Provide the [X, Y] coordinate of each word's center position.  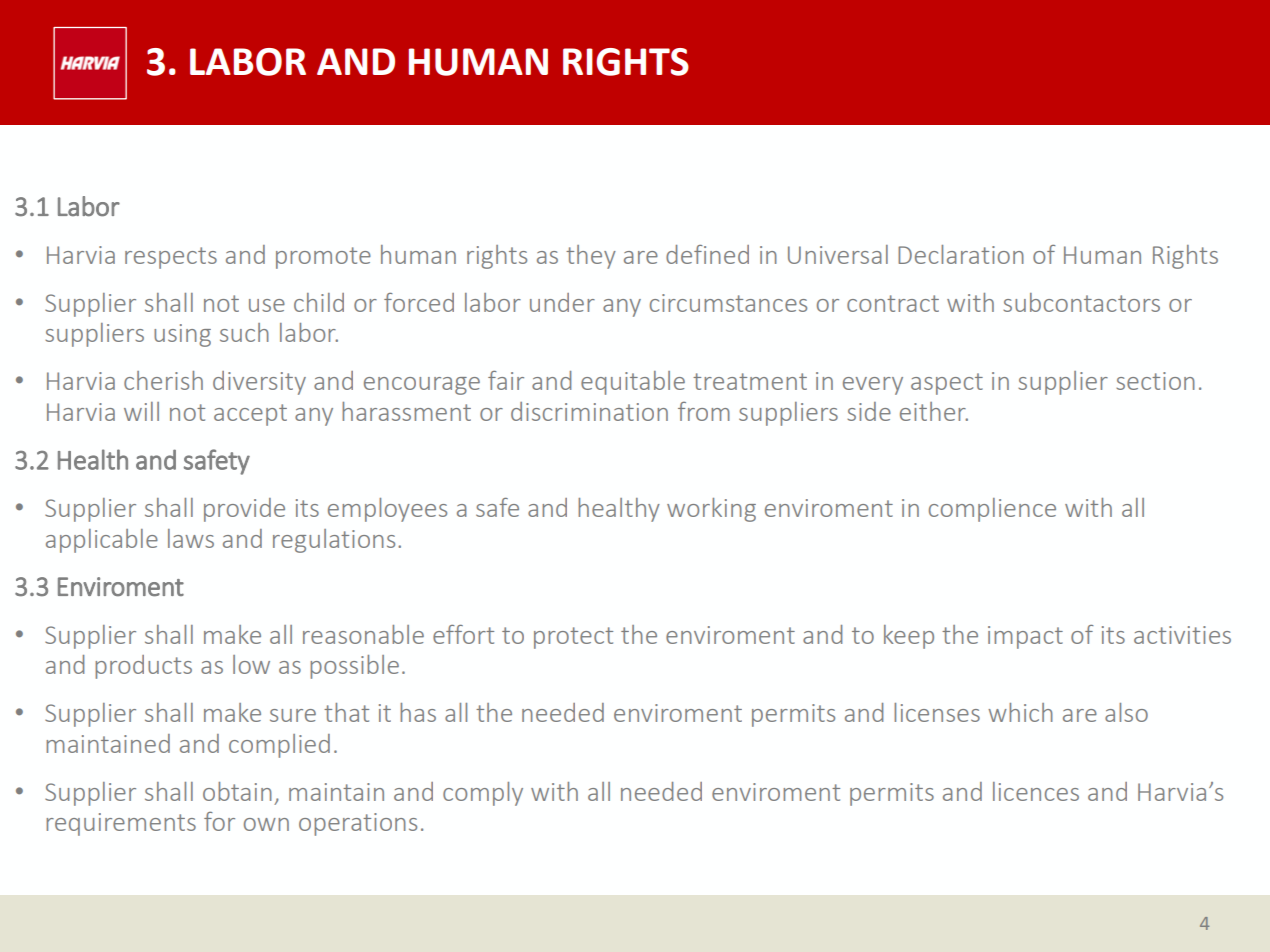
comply [483, 794]
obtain [237, 791]
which [1020, 712]
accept [250, 415]
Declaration [961, 254]
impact [1025, 637]
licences [1036, 791]
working [711, 510]
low [251, 664]
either [934, 411]
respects [171, 258]
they [591, 257]
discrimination [589, 411]
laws [191, 538]
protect [573, 638]
